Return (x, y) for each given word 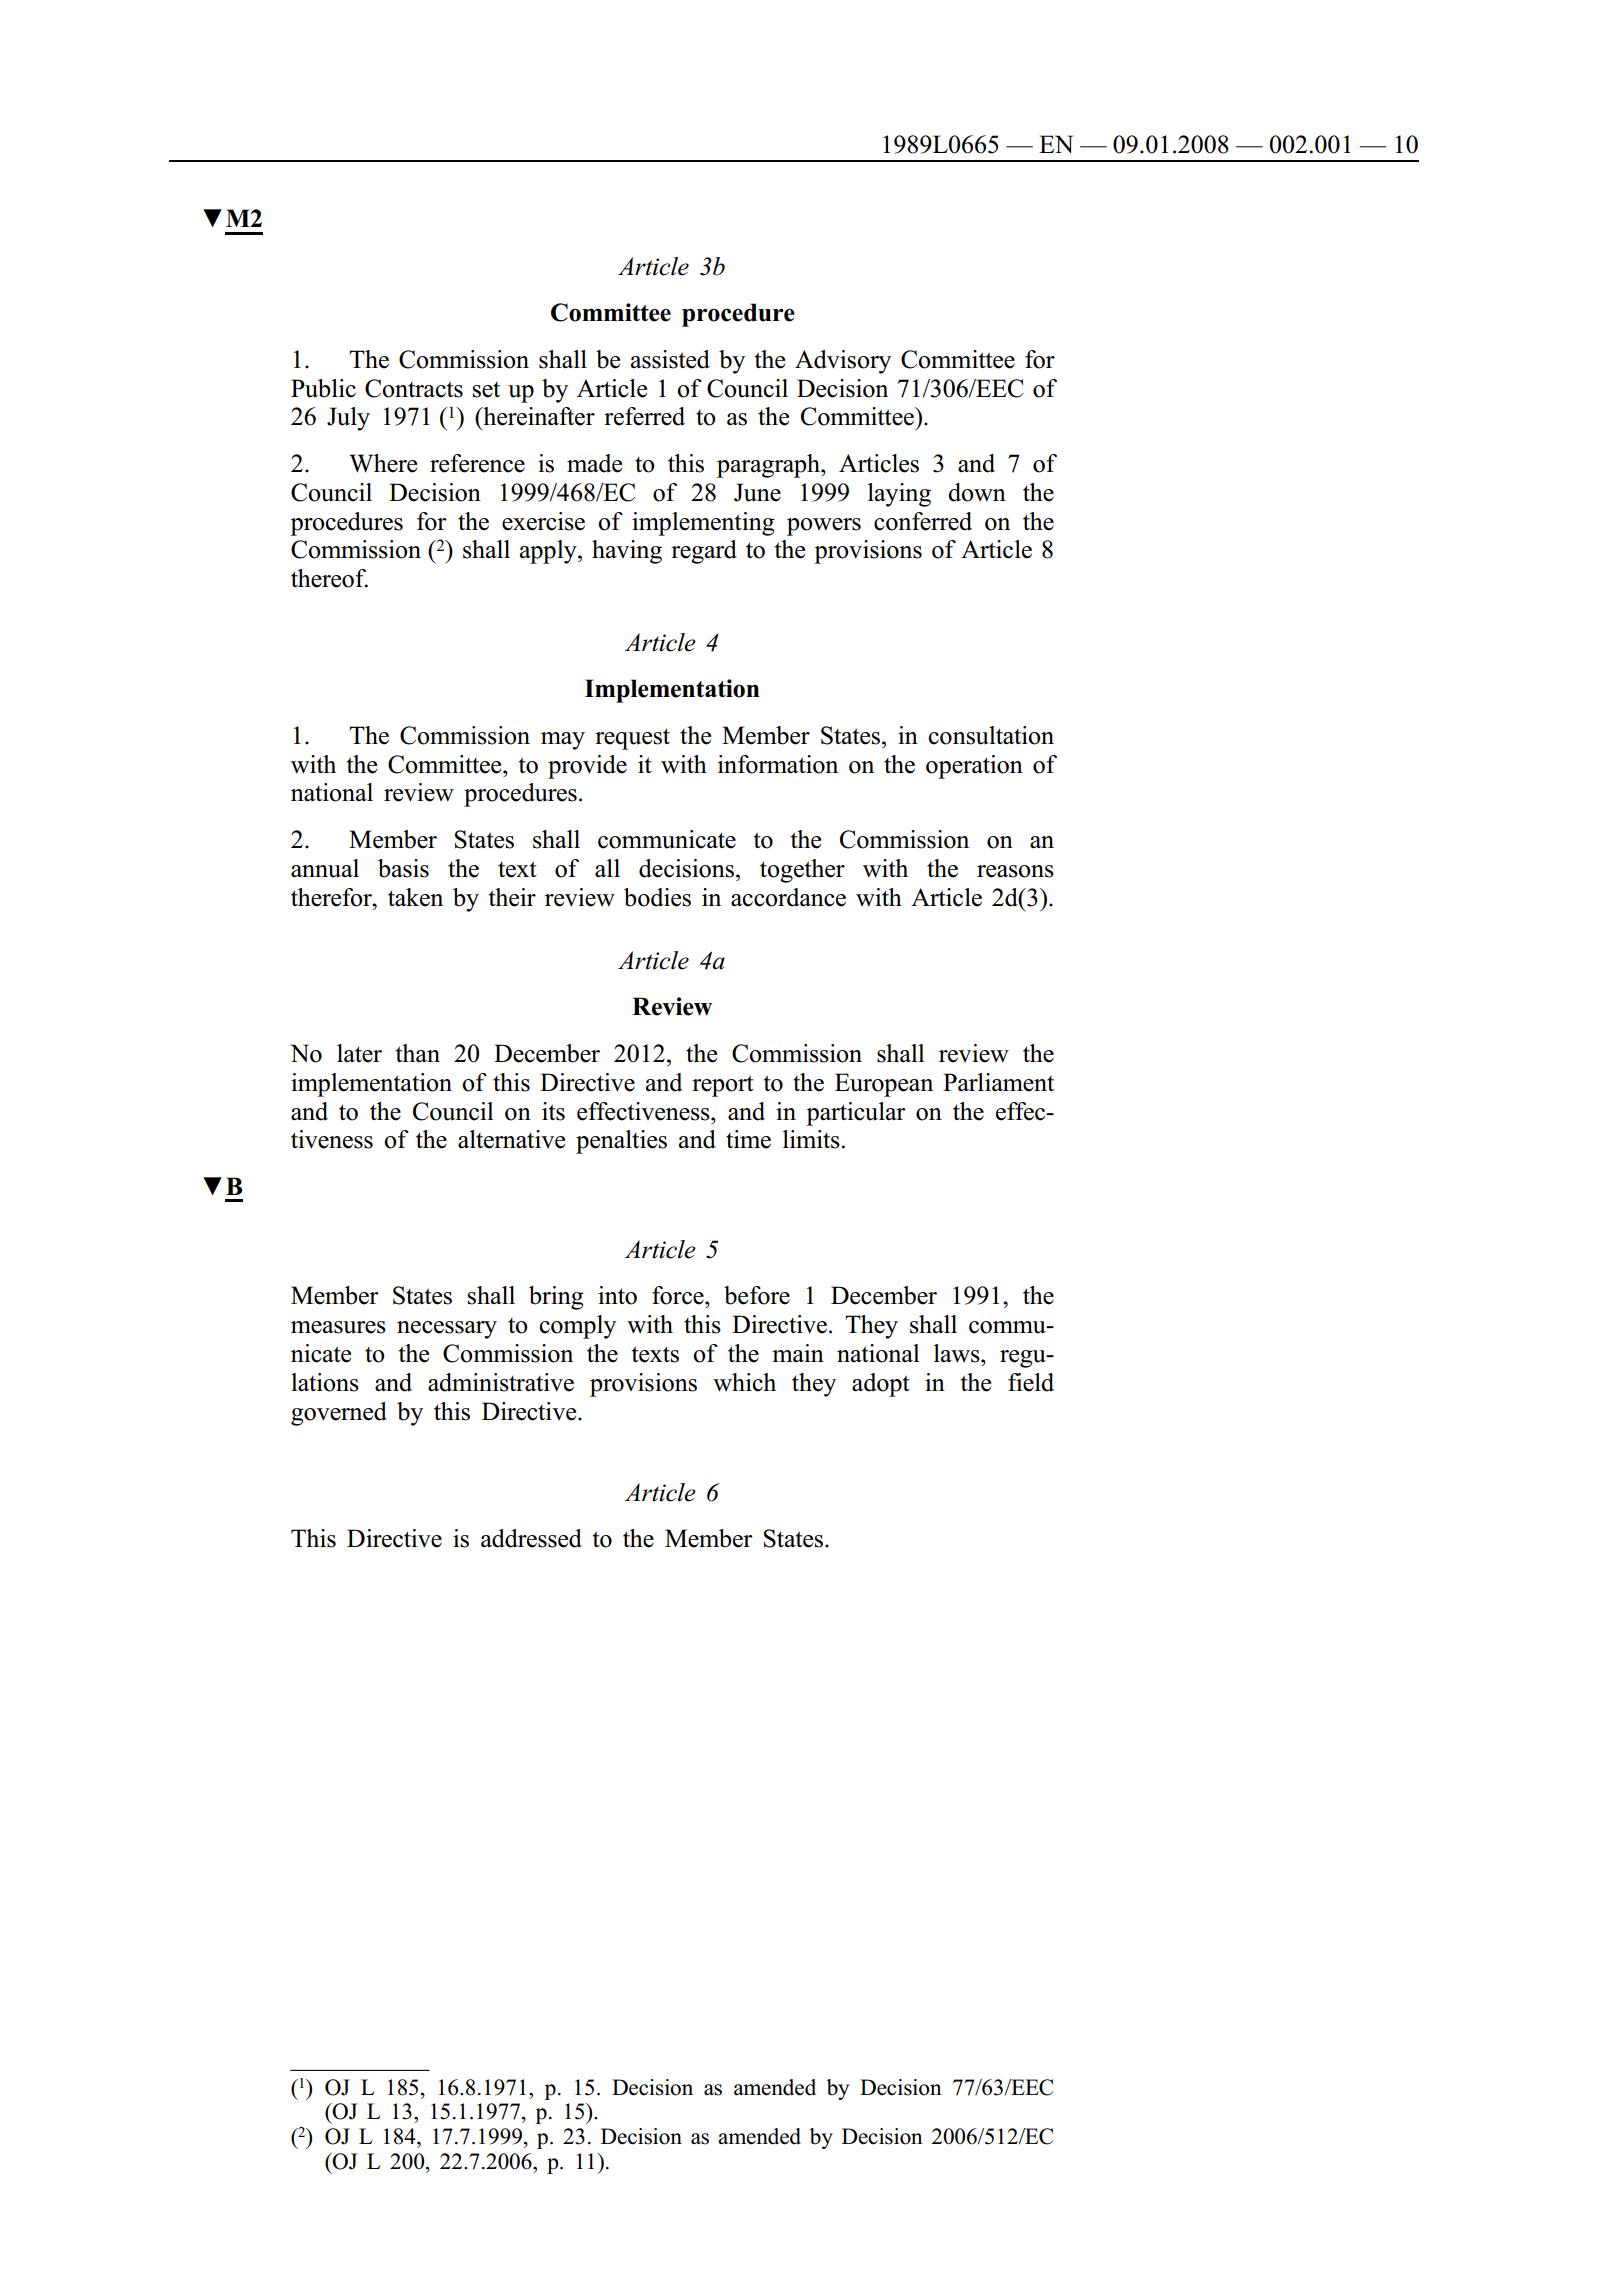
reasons (1015, 871)
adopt (881, 1385)
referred (644, 416)
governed (339, 1414)
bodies (657, 897)
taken (415, 897)
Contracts (414, 388)
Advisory (843, 362)
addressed (531, 1538)
